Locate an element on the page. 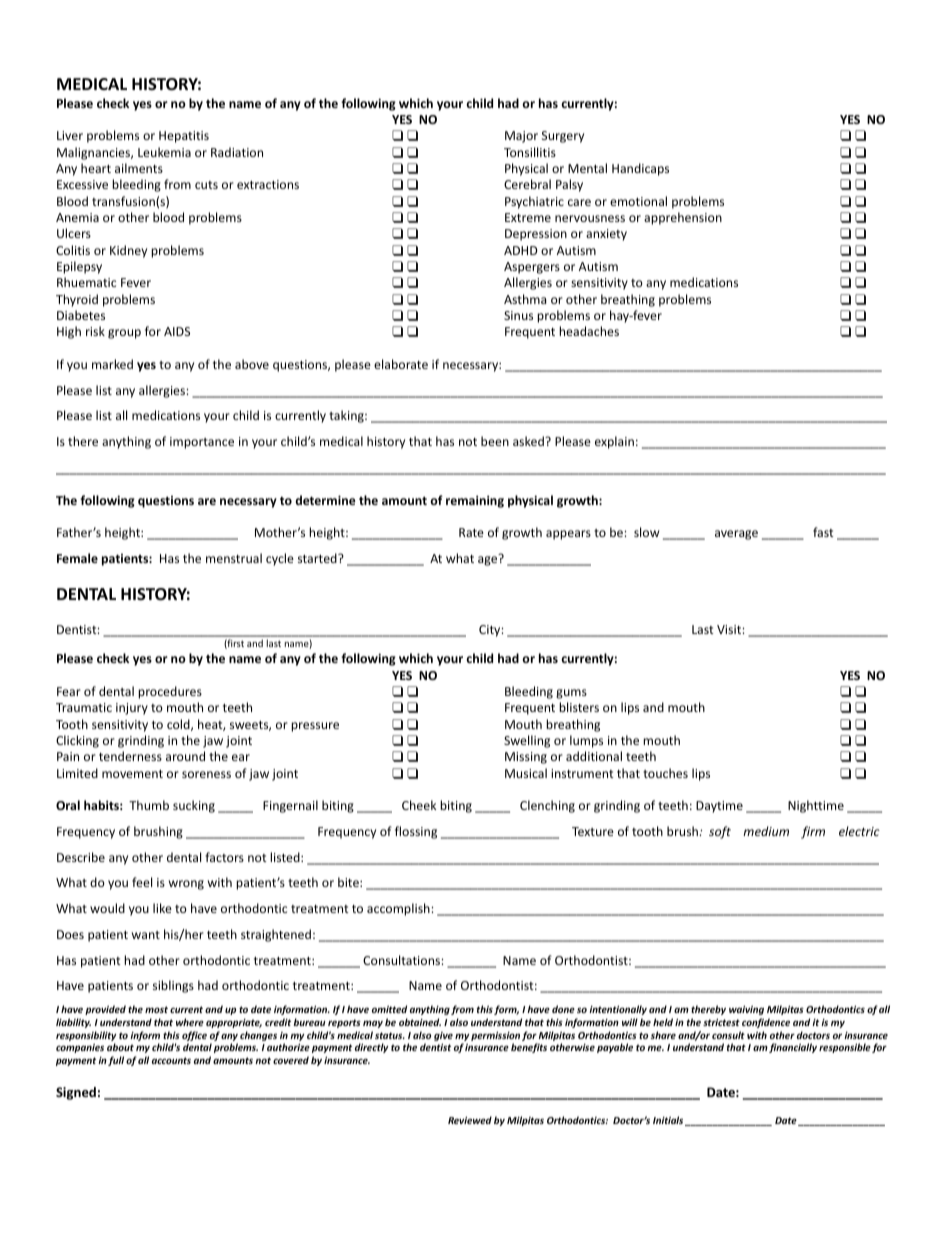 The height and width of the page is (1233, 952). Tonsillitis is located at coordinates (530, 152).
